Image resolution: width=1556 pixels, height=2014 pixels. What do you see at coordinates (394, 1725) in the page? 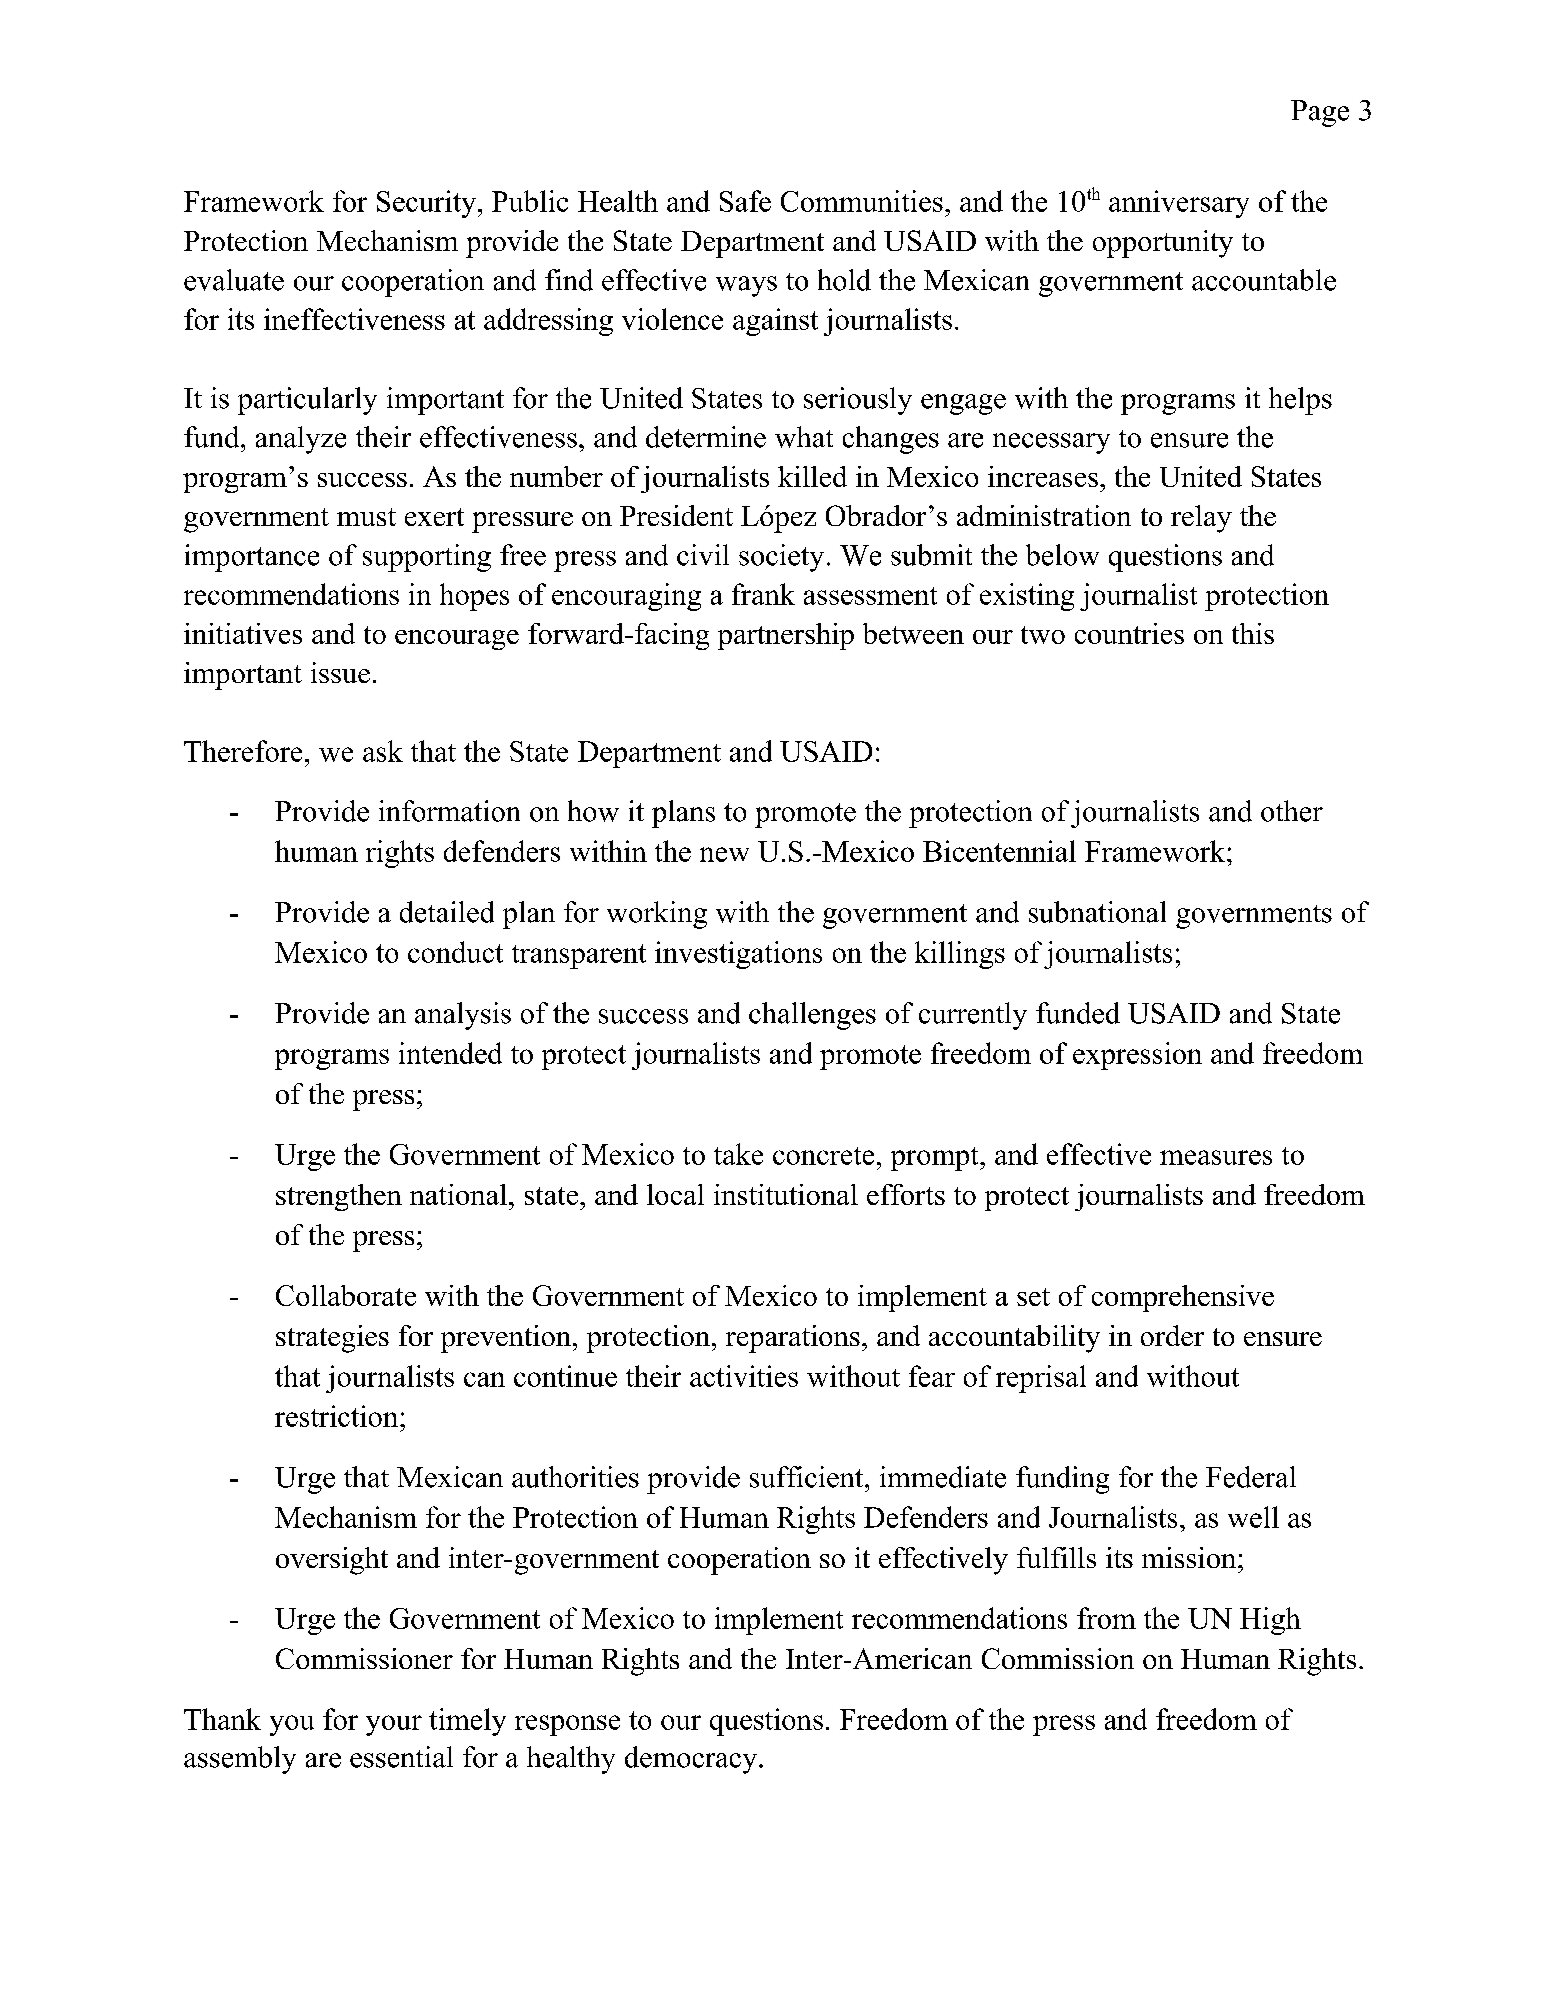
I see `your` at bounding box center [394, 1725].
